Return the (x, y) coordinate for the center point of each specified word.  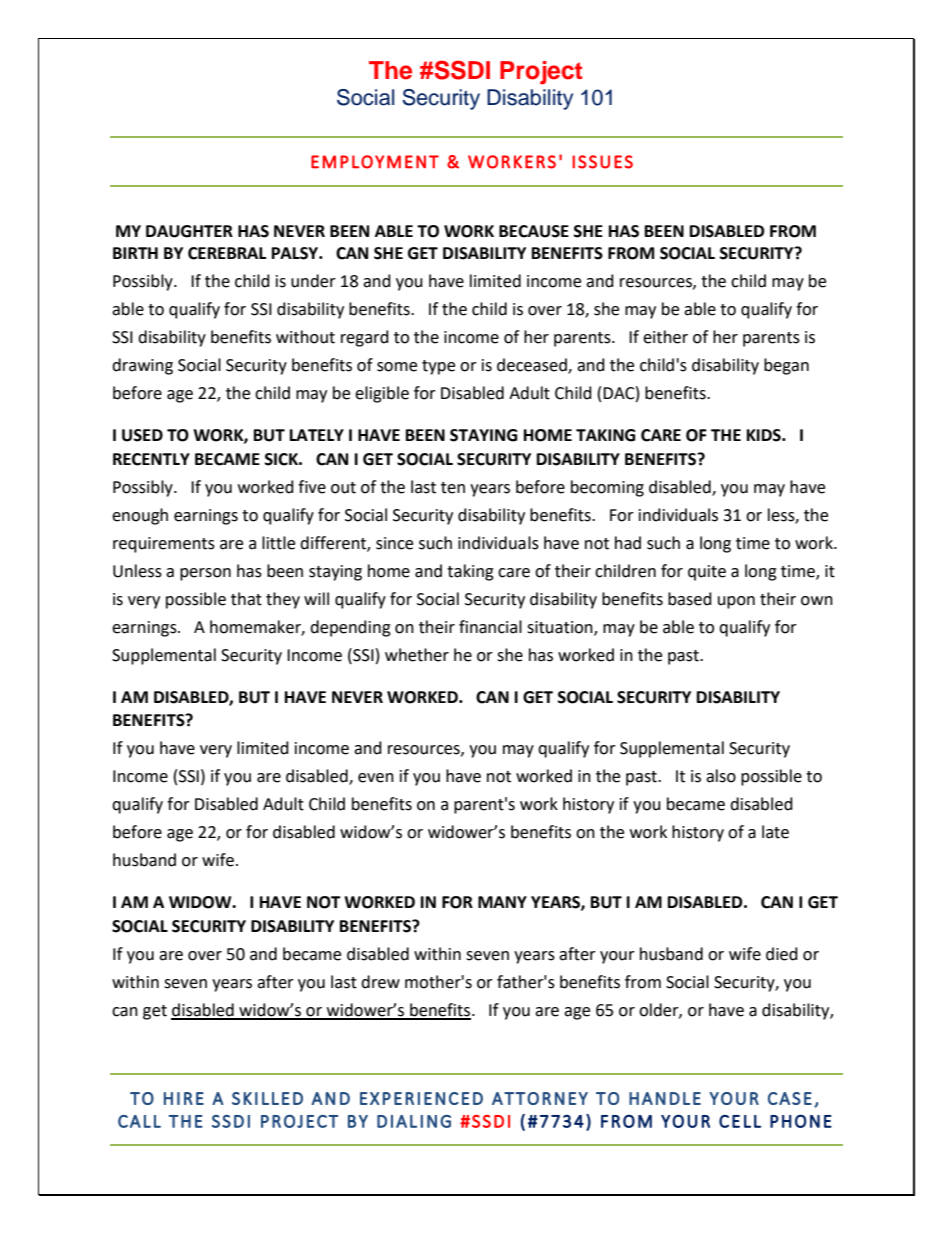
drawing (142, 366)
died (782, 954)
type (438, 367)
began (786, 366)
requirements (164, 545)
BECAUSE (534, 231)
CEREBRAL (227, 253)
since (394, 543)
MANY (502, 902)
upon (736, 602)
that (246, 599)
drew (380, 982)
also (721, 776)
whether (417, 655)
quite (707, 573)
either (665, 337)
